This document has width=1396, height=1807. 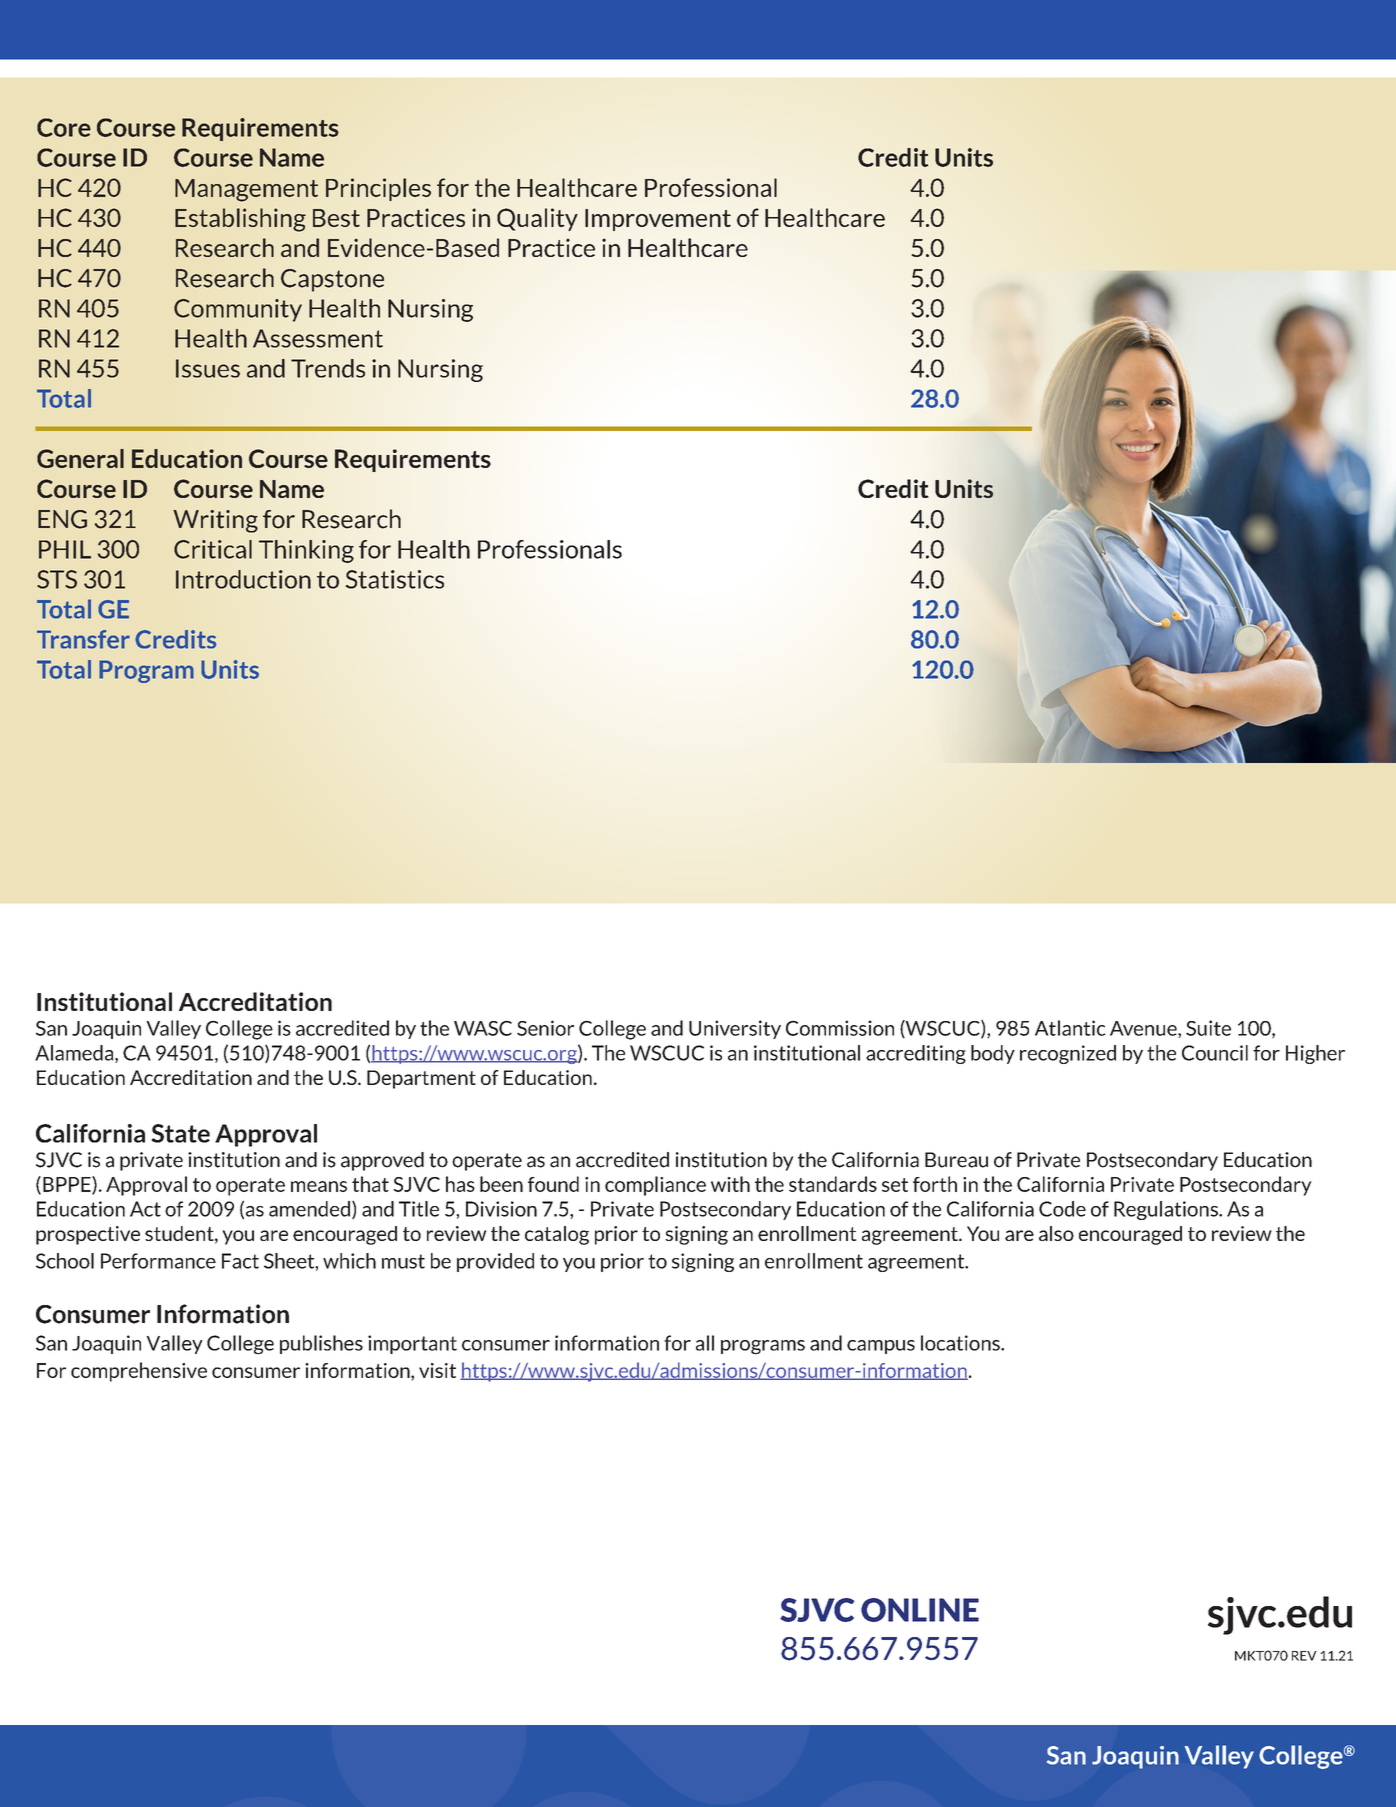 What do you see at coordinates (75, 1054) in the document?
I see `Alameda` at bounding box center [75, 1054].
